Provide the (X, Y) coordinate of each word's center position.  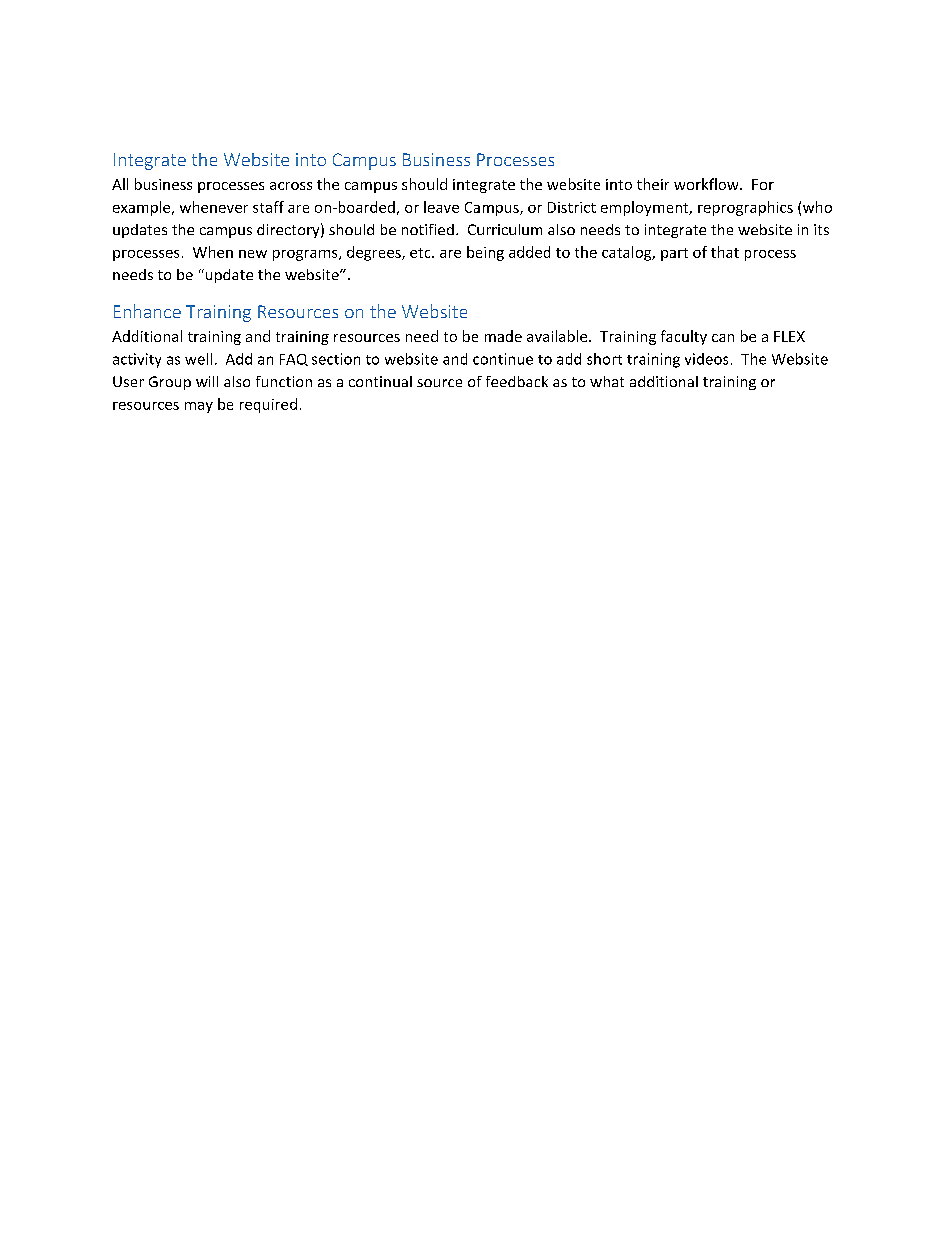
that (725, 252)
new (253, 254)
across (291, 186)
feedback (517, 381)
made (503, 336)
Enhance (147, 311)
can (723, 338)
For (763, 184)
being (485, 253)
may (199, 407)
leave (441, 207)
